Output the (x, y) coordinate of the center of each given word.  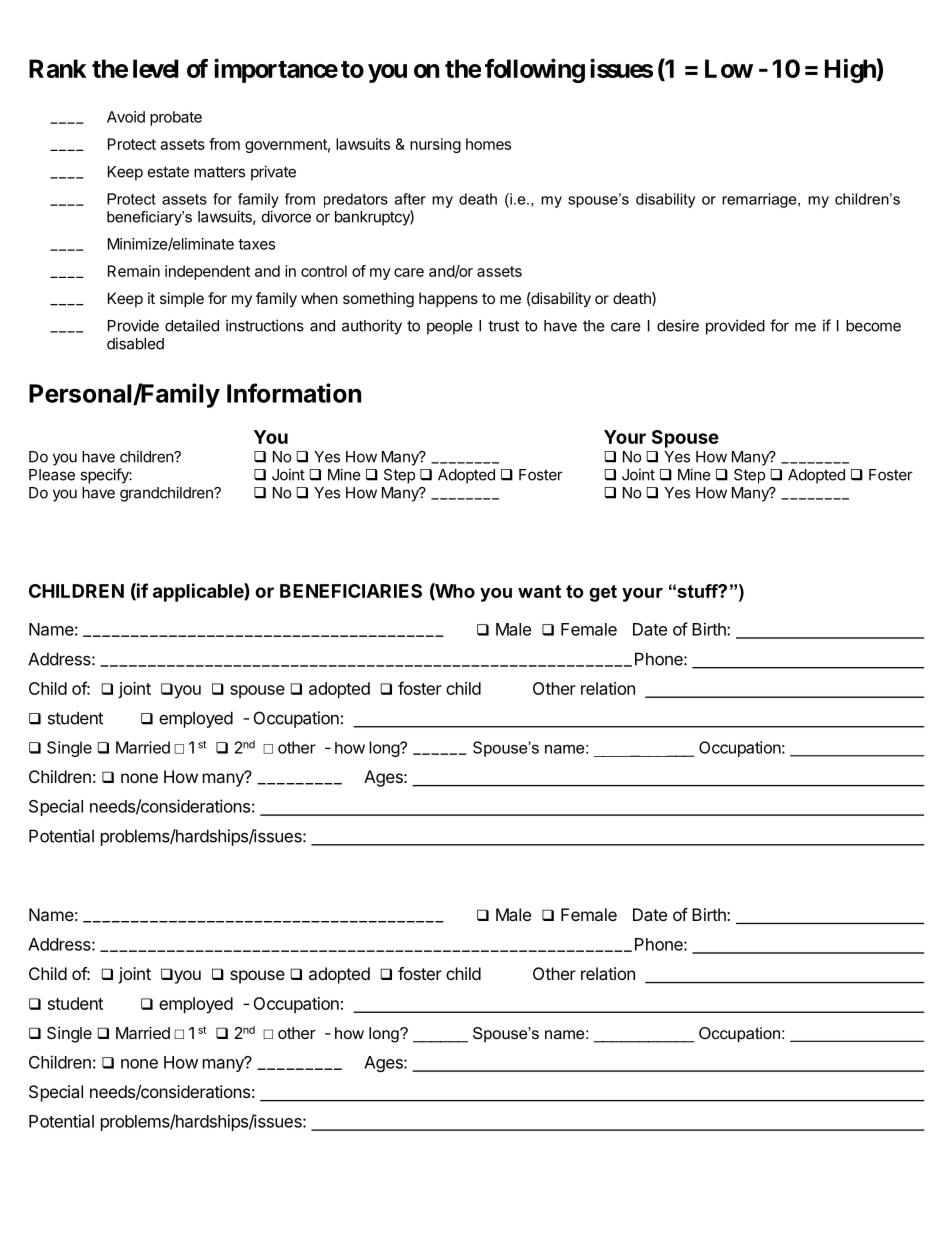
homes (488, 144)
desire (678, 325)
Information (294, 393)
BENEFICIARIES (351, 591)
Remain (134, 271)
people (450, 327)
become (873, 326)
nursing (435, 145)
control (324, 271)
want (539, 591)
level (155, 68)
